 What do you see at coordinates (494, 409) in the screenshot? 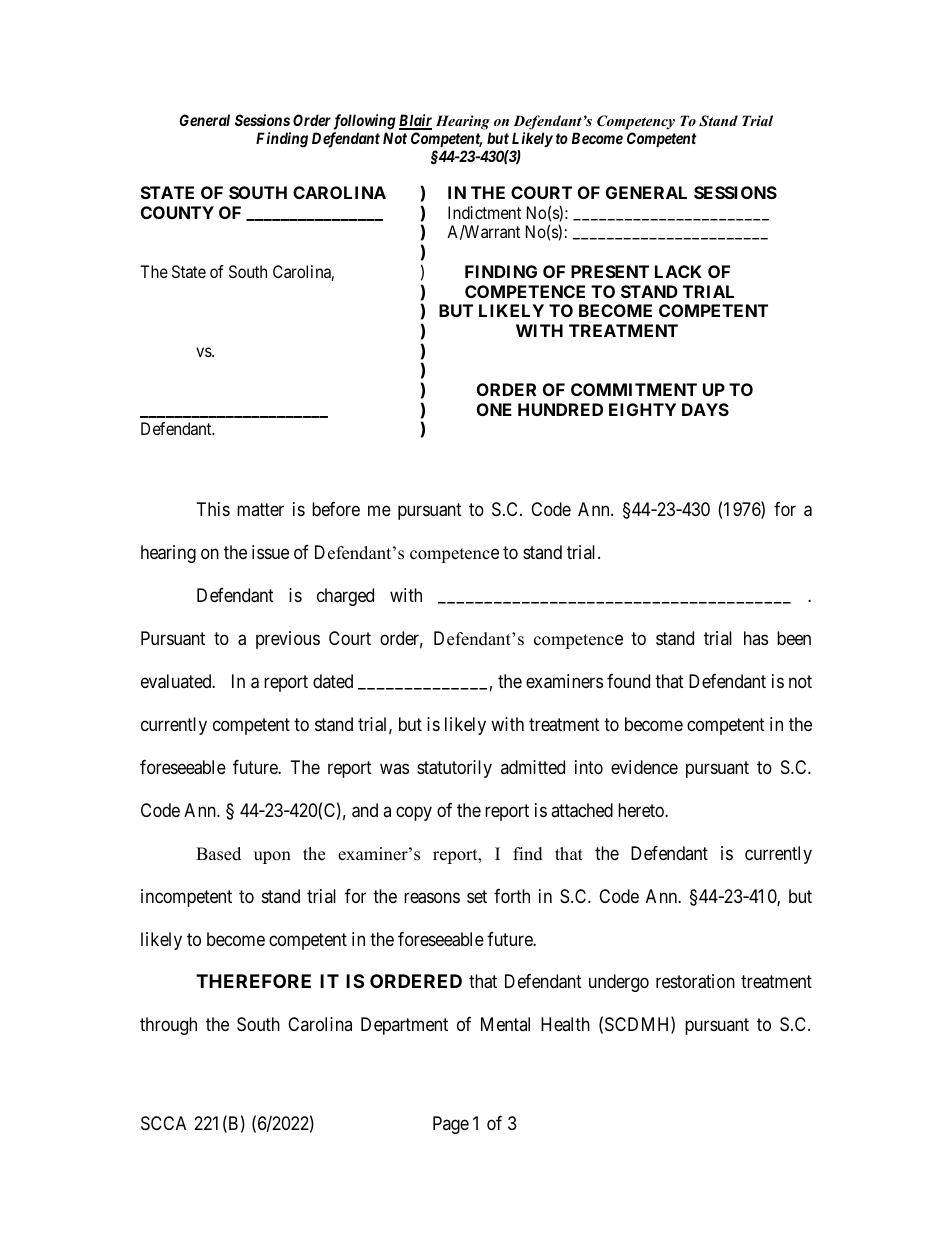
I see `ONE` at bounding box center [494, 409].
